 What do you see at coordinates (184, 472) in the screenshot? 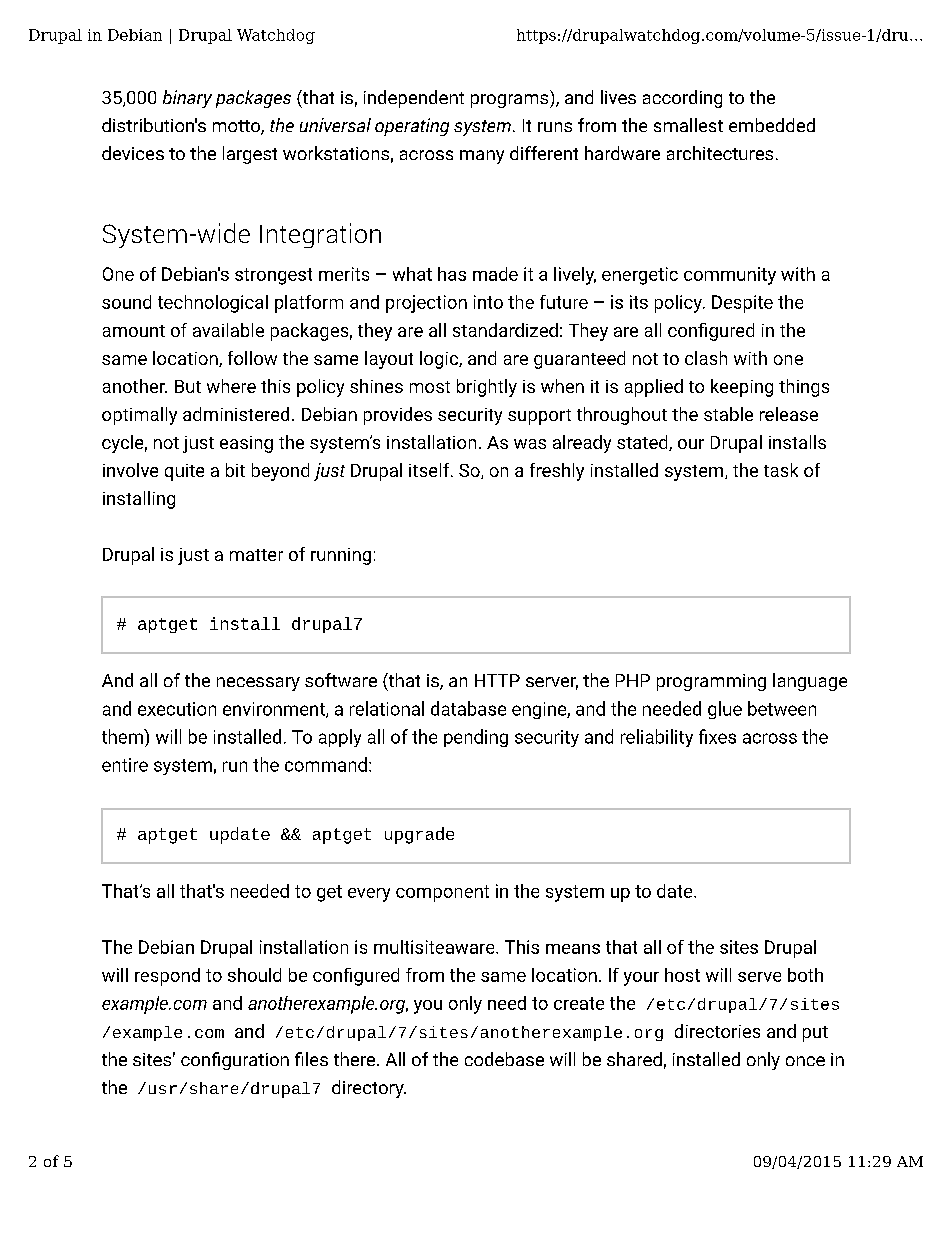
I see `quite` at bounding box center [184, 472].
